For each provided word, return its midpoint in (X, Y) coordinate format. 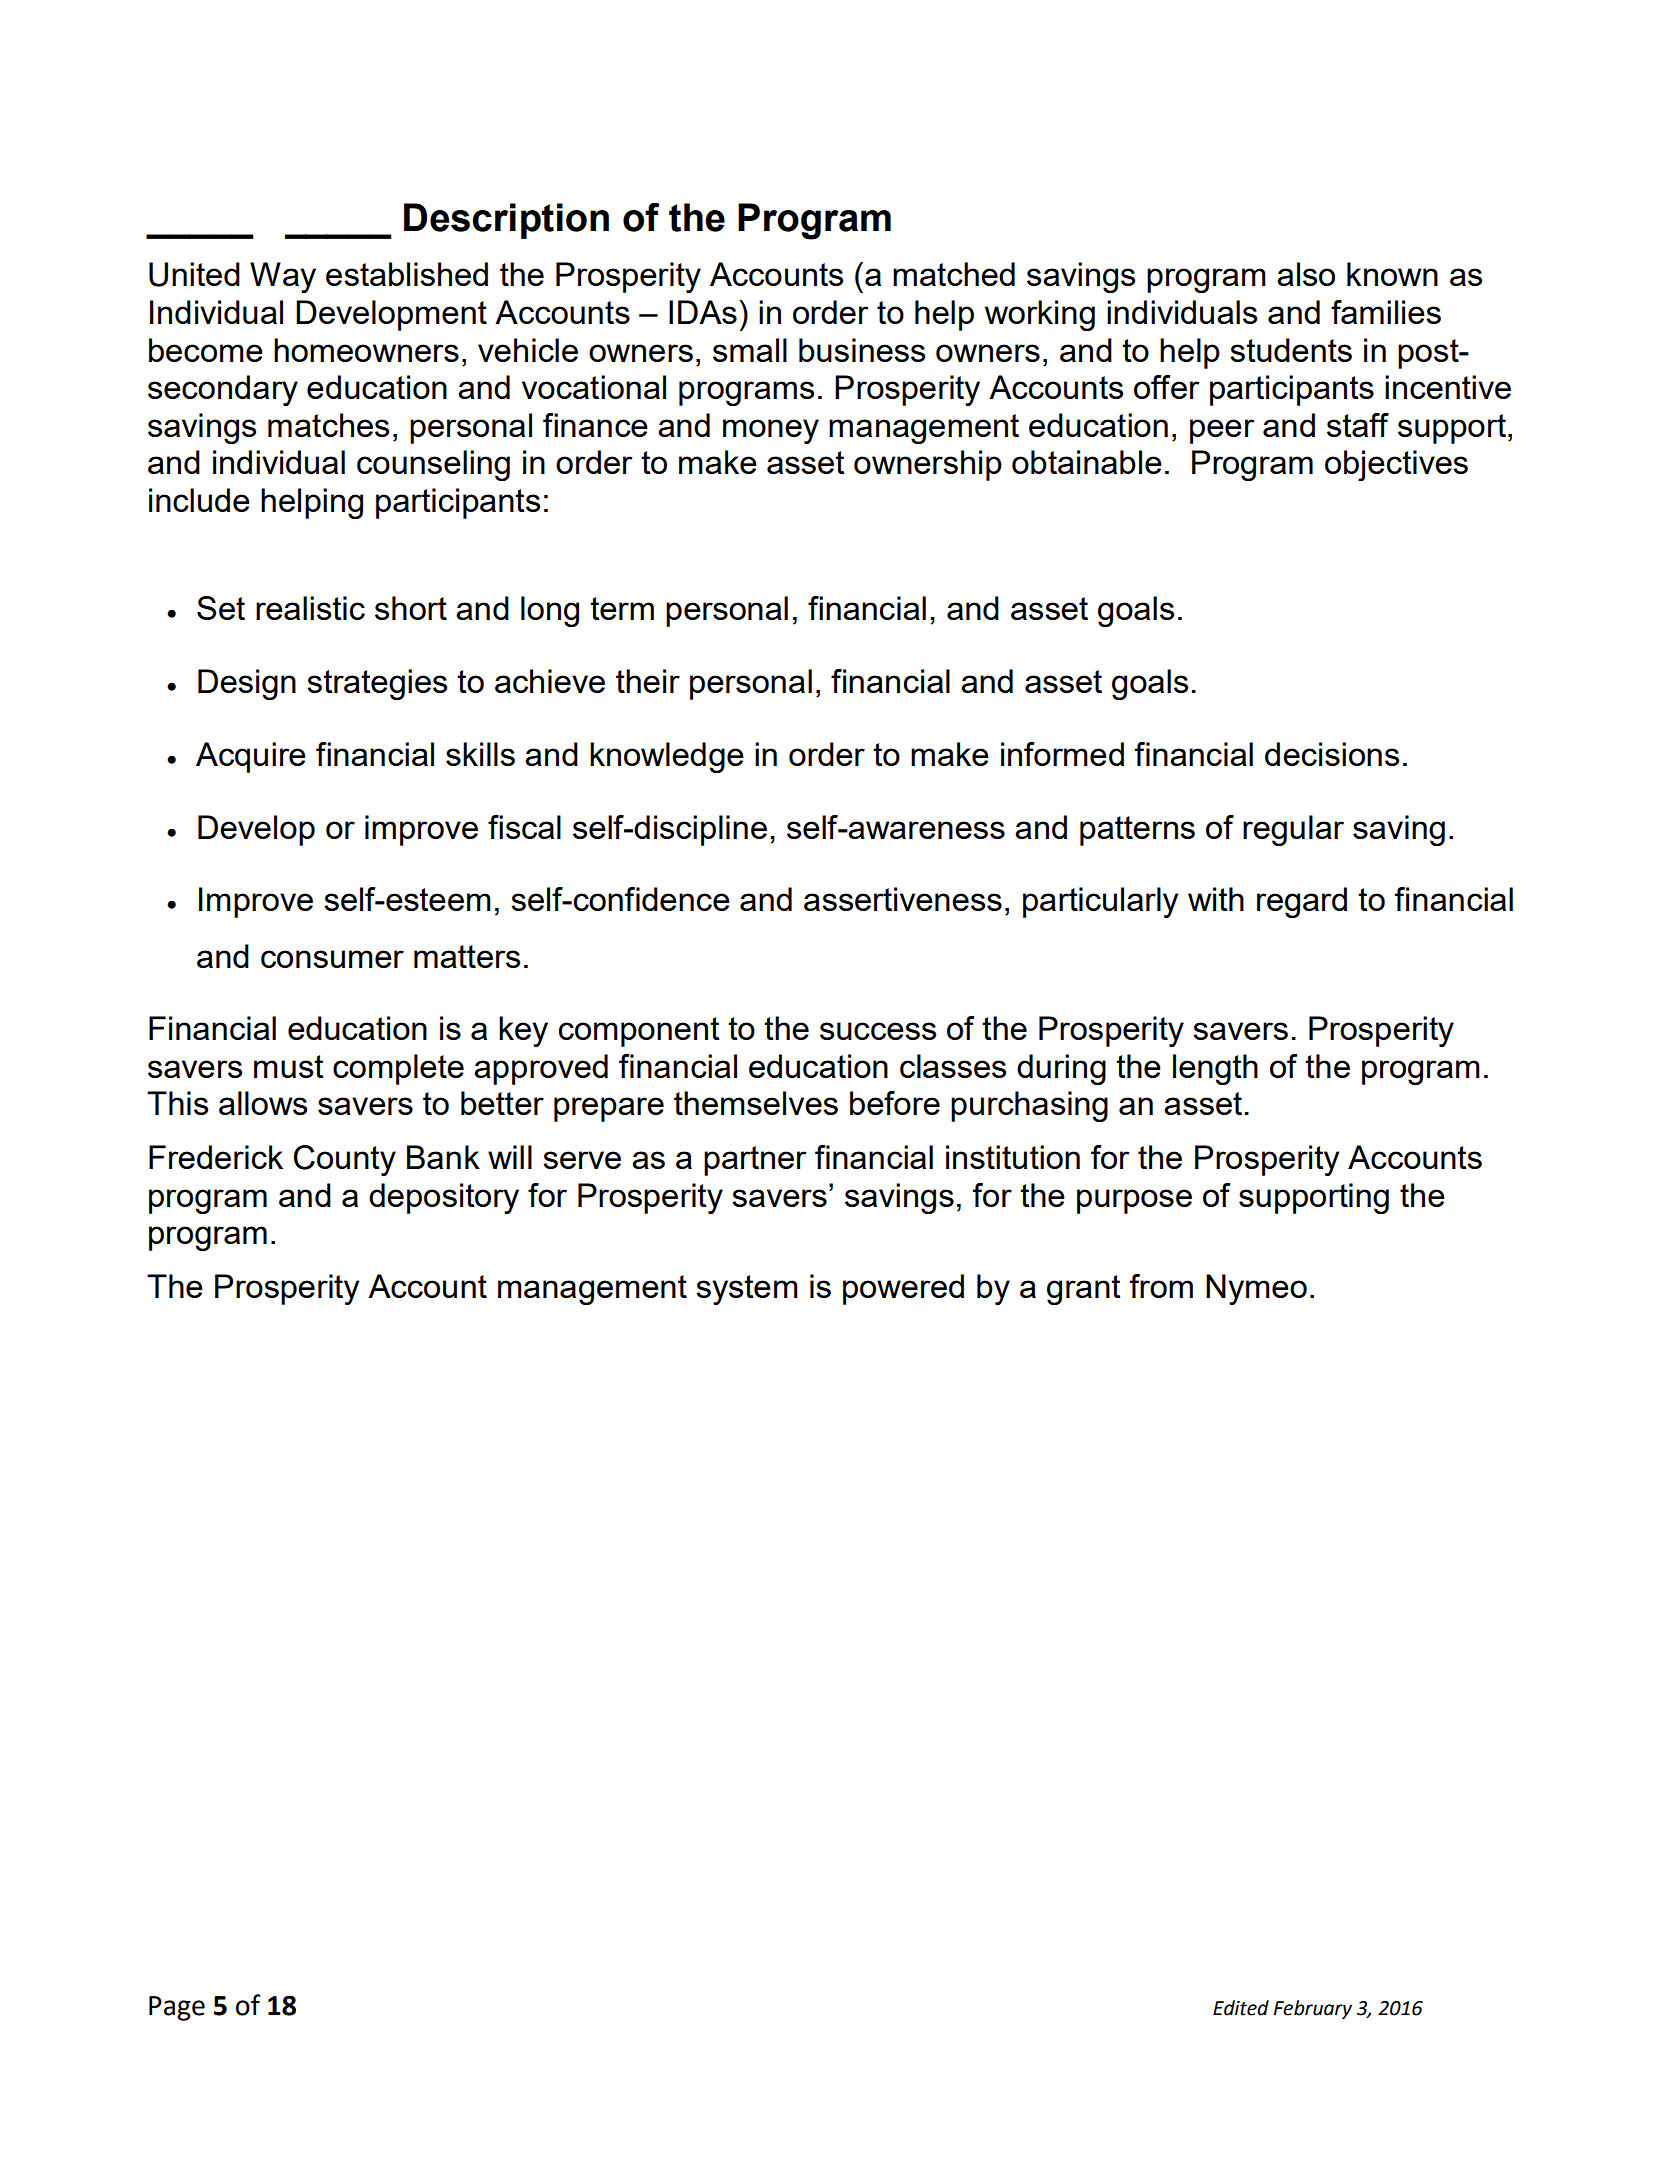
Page (177, 2008)
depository (444, 1198)
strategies (377, 684)
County (345, 1160)
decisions (1332, 754)
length (1215, 1069)
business (862, 350)
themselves (756, 1103)
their (648, 681)
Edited (1241, 2008)
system (747, 1290)
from (1161, 1286)
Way (283, 277)
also (1306, 274)
